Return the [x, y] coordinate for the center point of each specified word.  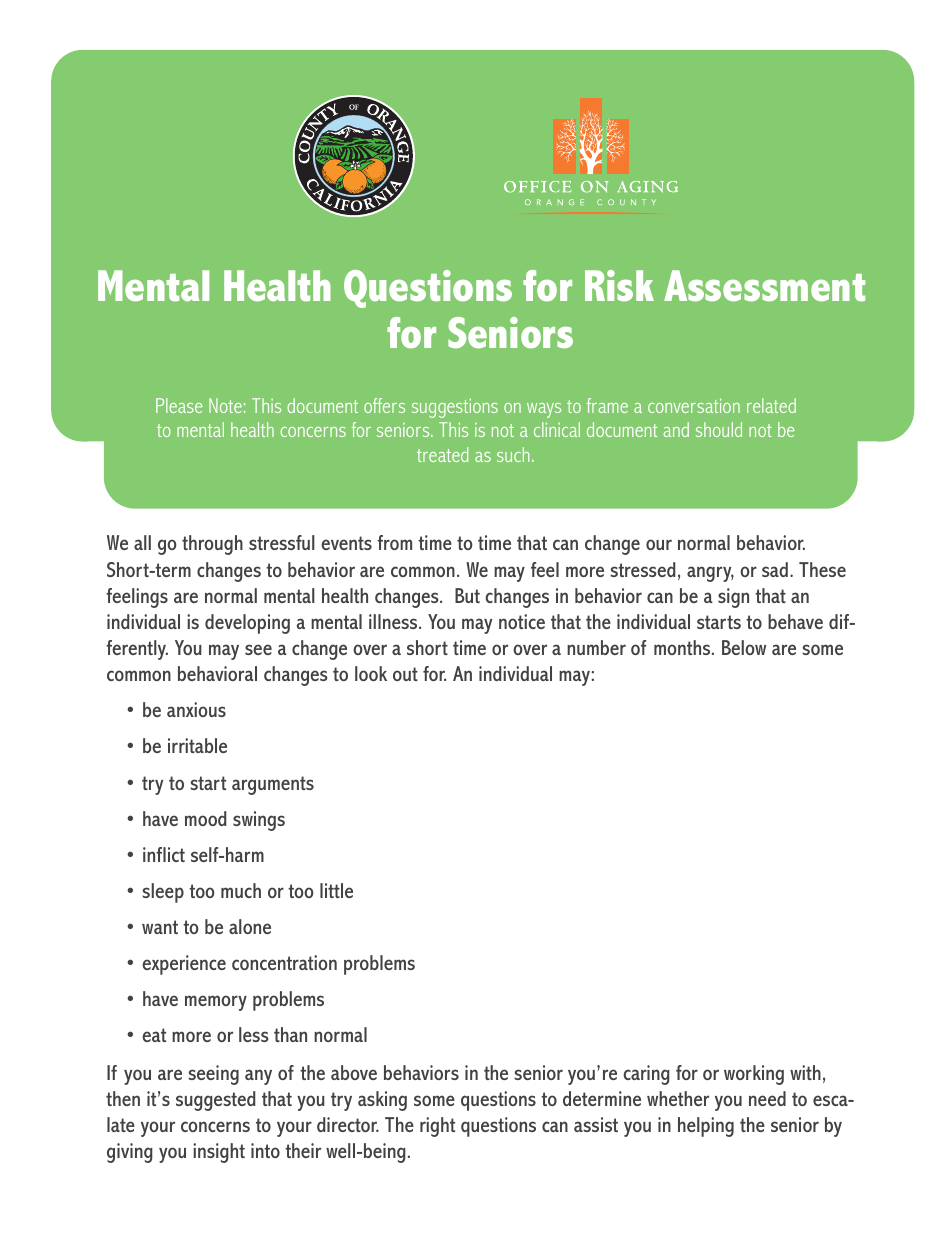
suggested [215, 1101]
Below [744, 647]
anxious [196, 709]
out [405, 674]
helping [706, 1127]
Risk [619, 285]
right [437, 1127]
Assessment [764, 285]
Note [225, 405]
